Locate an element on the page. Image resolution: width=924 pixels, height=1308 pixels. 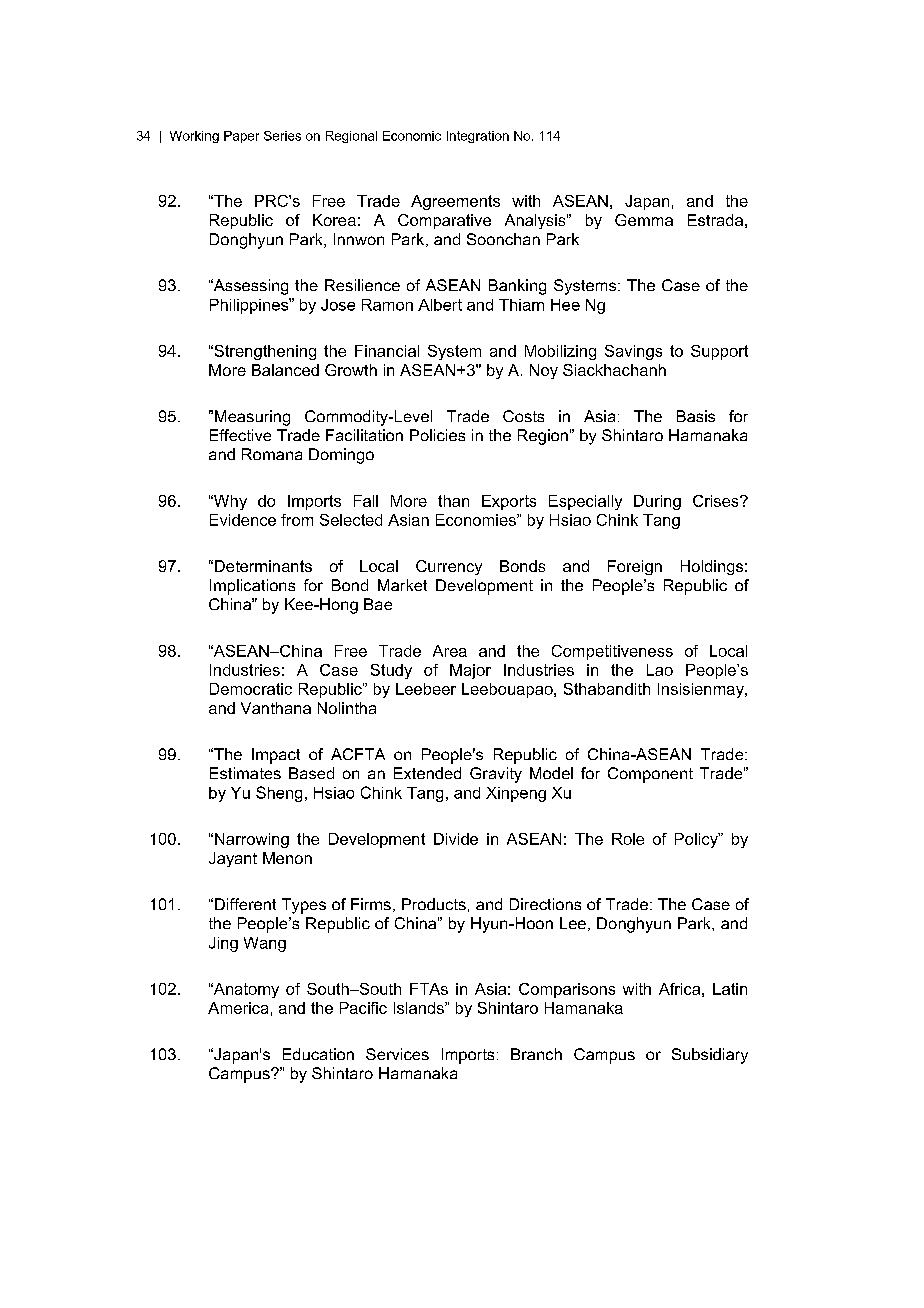
Democratic is located at coordinates (251, 689).
